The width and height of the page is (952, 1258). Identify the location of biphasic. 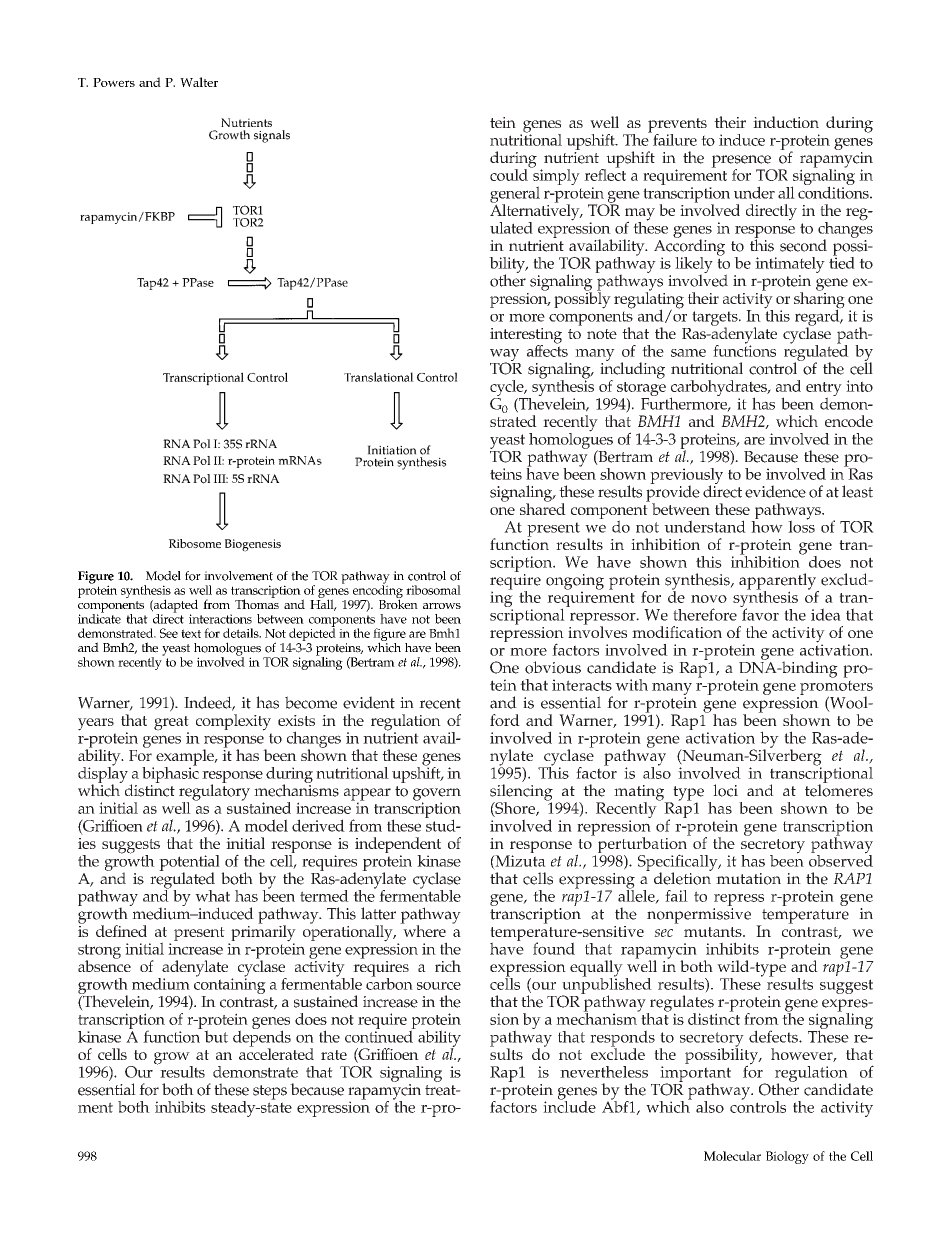
(170, 773).
